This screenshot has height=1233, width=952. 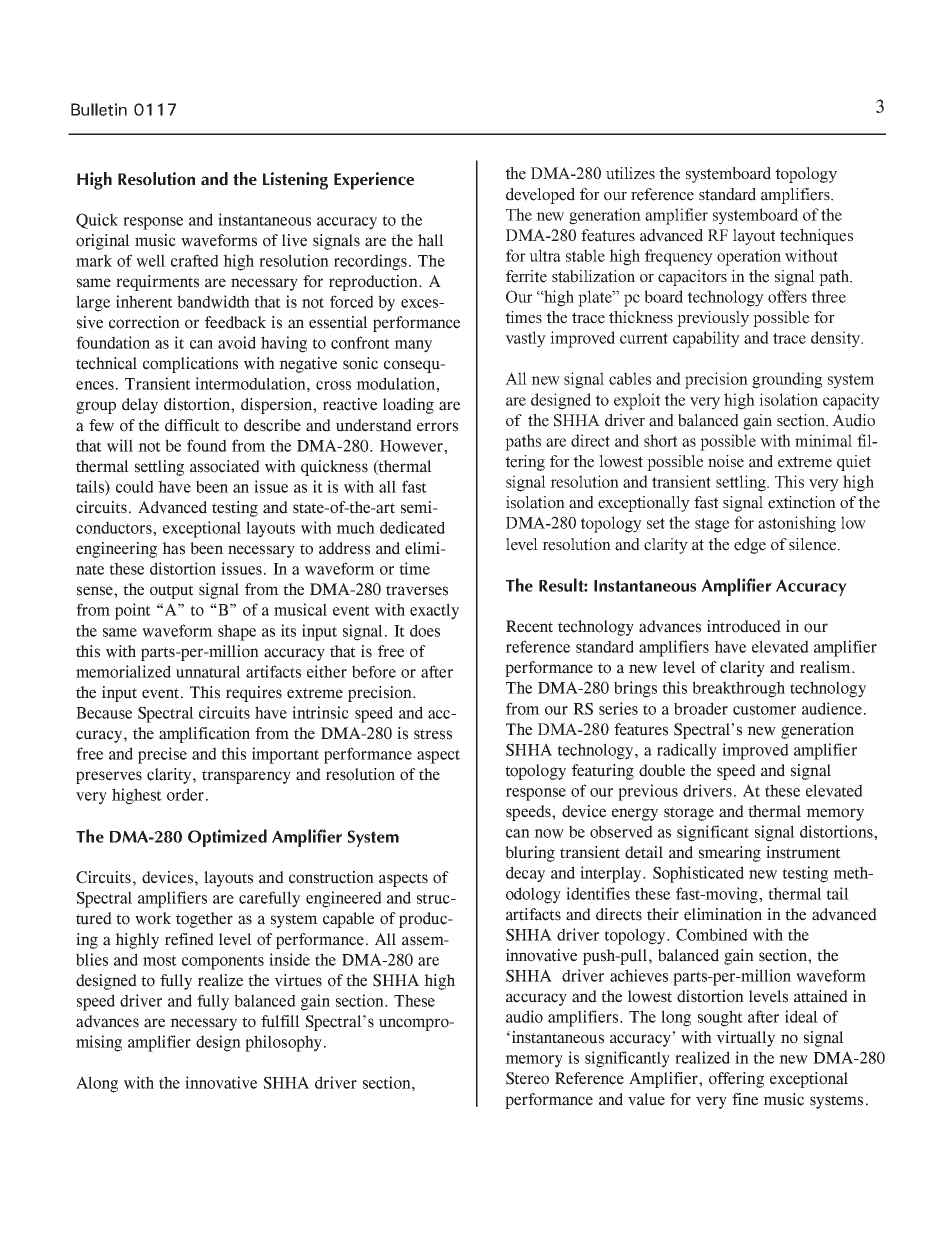 I want to click on stress, so click(x=433, y=734).
